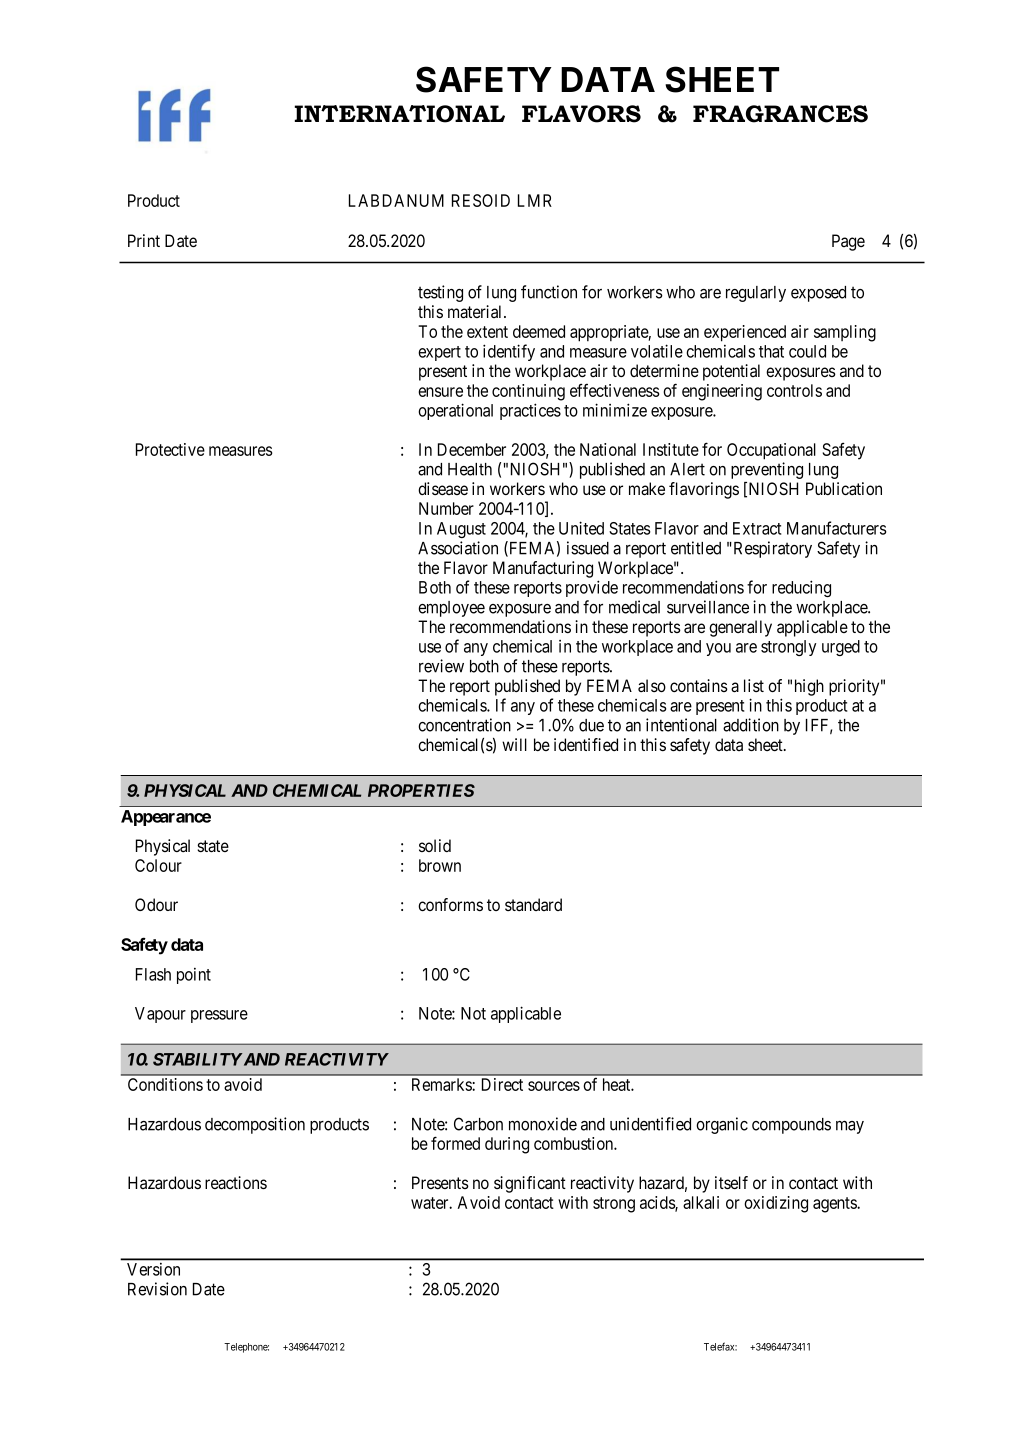  I want to click on LMR, so click(535, 200).
